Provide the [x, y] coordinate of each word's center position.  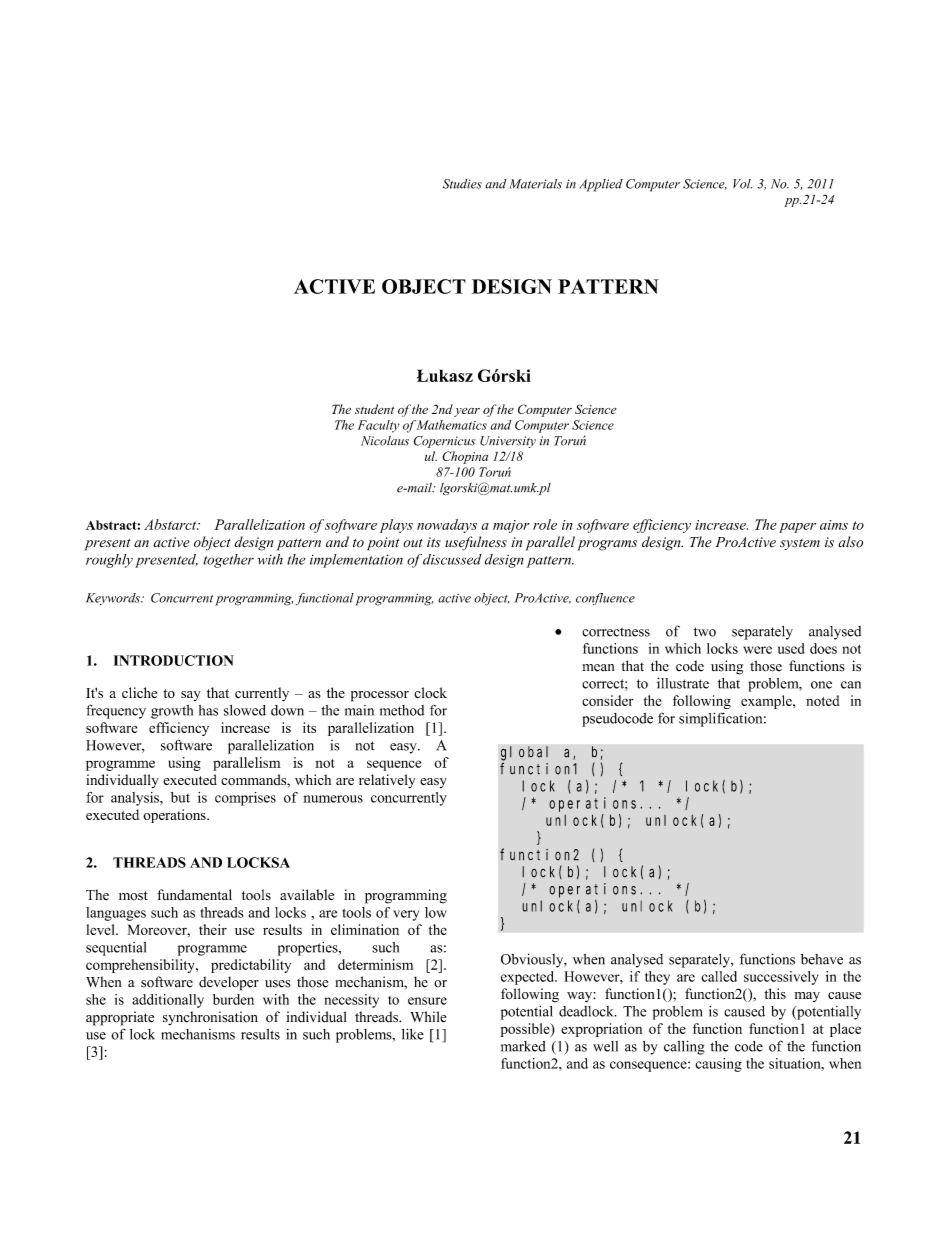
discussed [452, 559]
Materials [535, 184]
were [757, 650]
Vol [742, 184]
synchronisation [210, 1018]
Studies [462, 184]
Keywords [114, 599]
